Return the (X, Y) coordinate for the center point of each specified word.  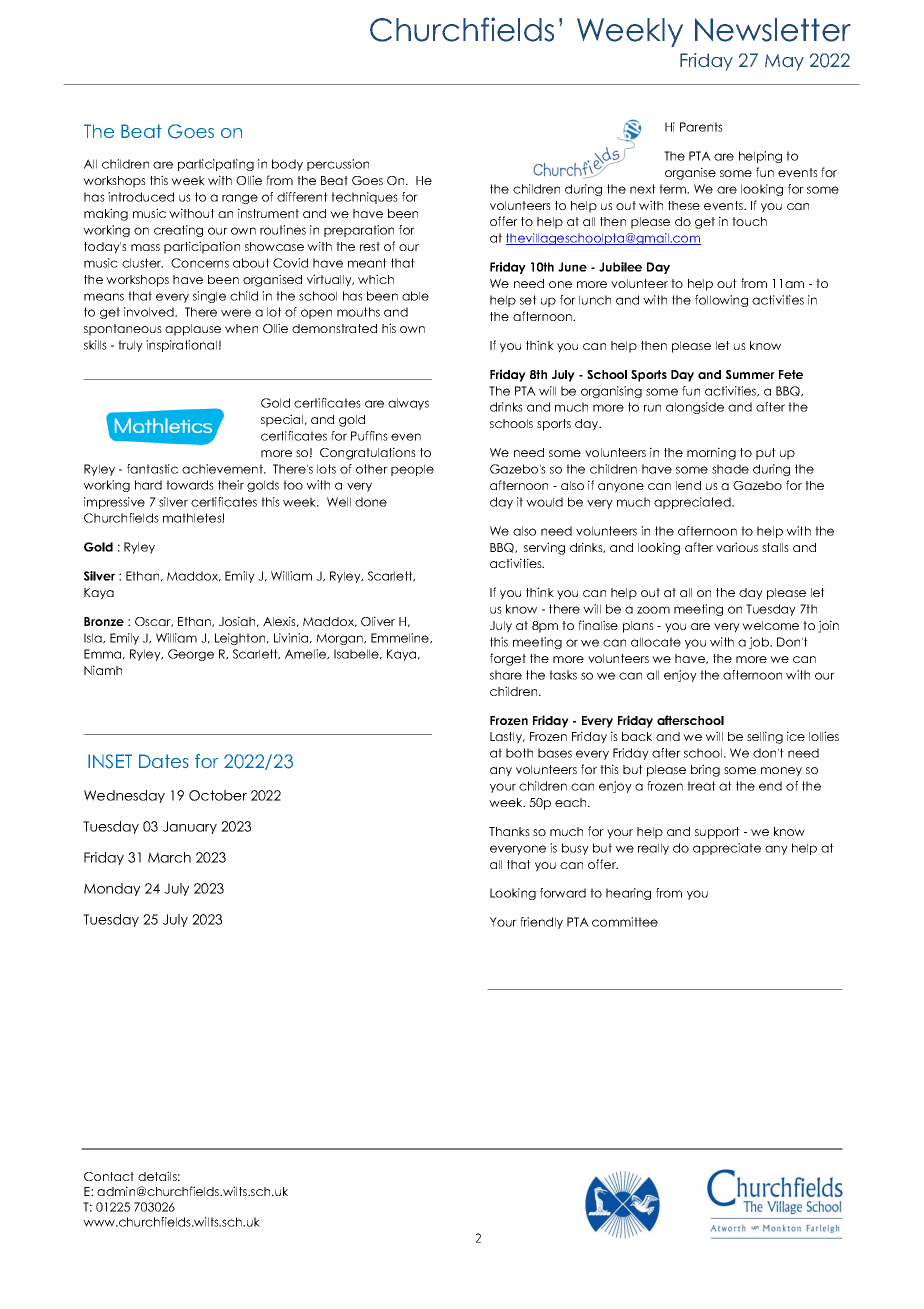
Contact (109, 1176)
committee (625, 922)
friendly (541, 923)
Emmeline (401, 638)
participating (216, 165)
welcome (770, 625)
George (191, 655)
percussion (338, 165)
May (784, 62)
